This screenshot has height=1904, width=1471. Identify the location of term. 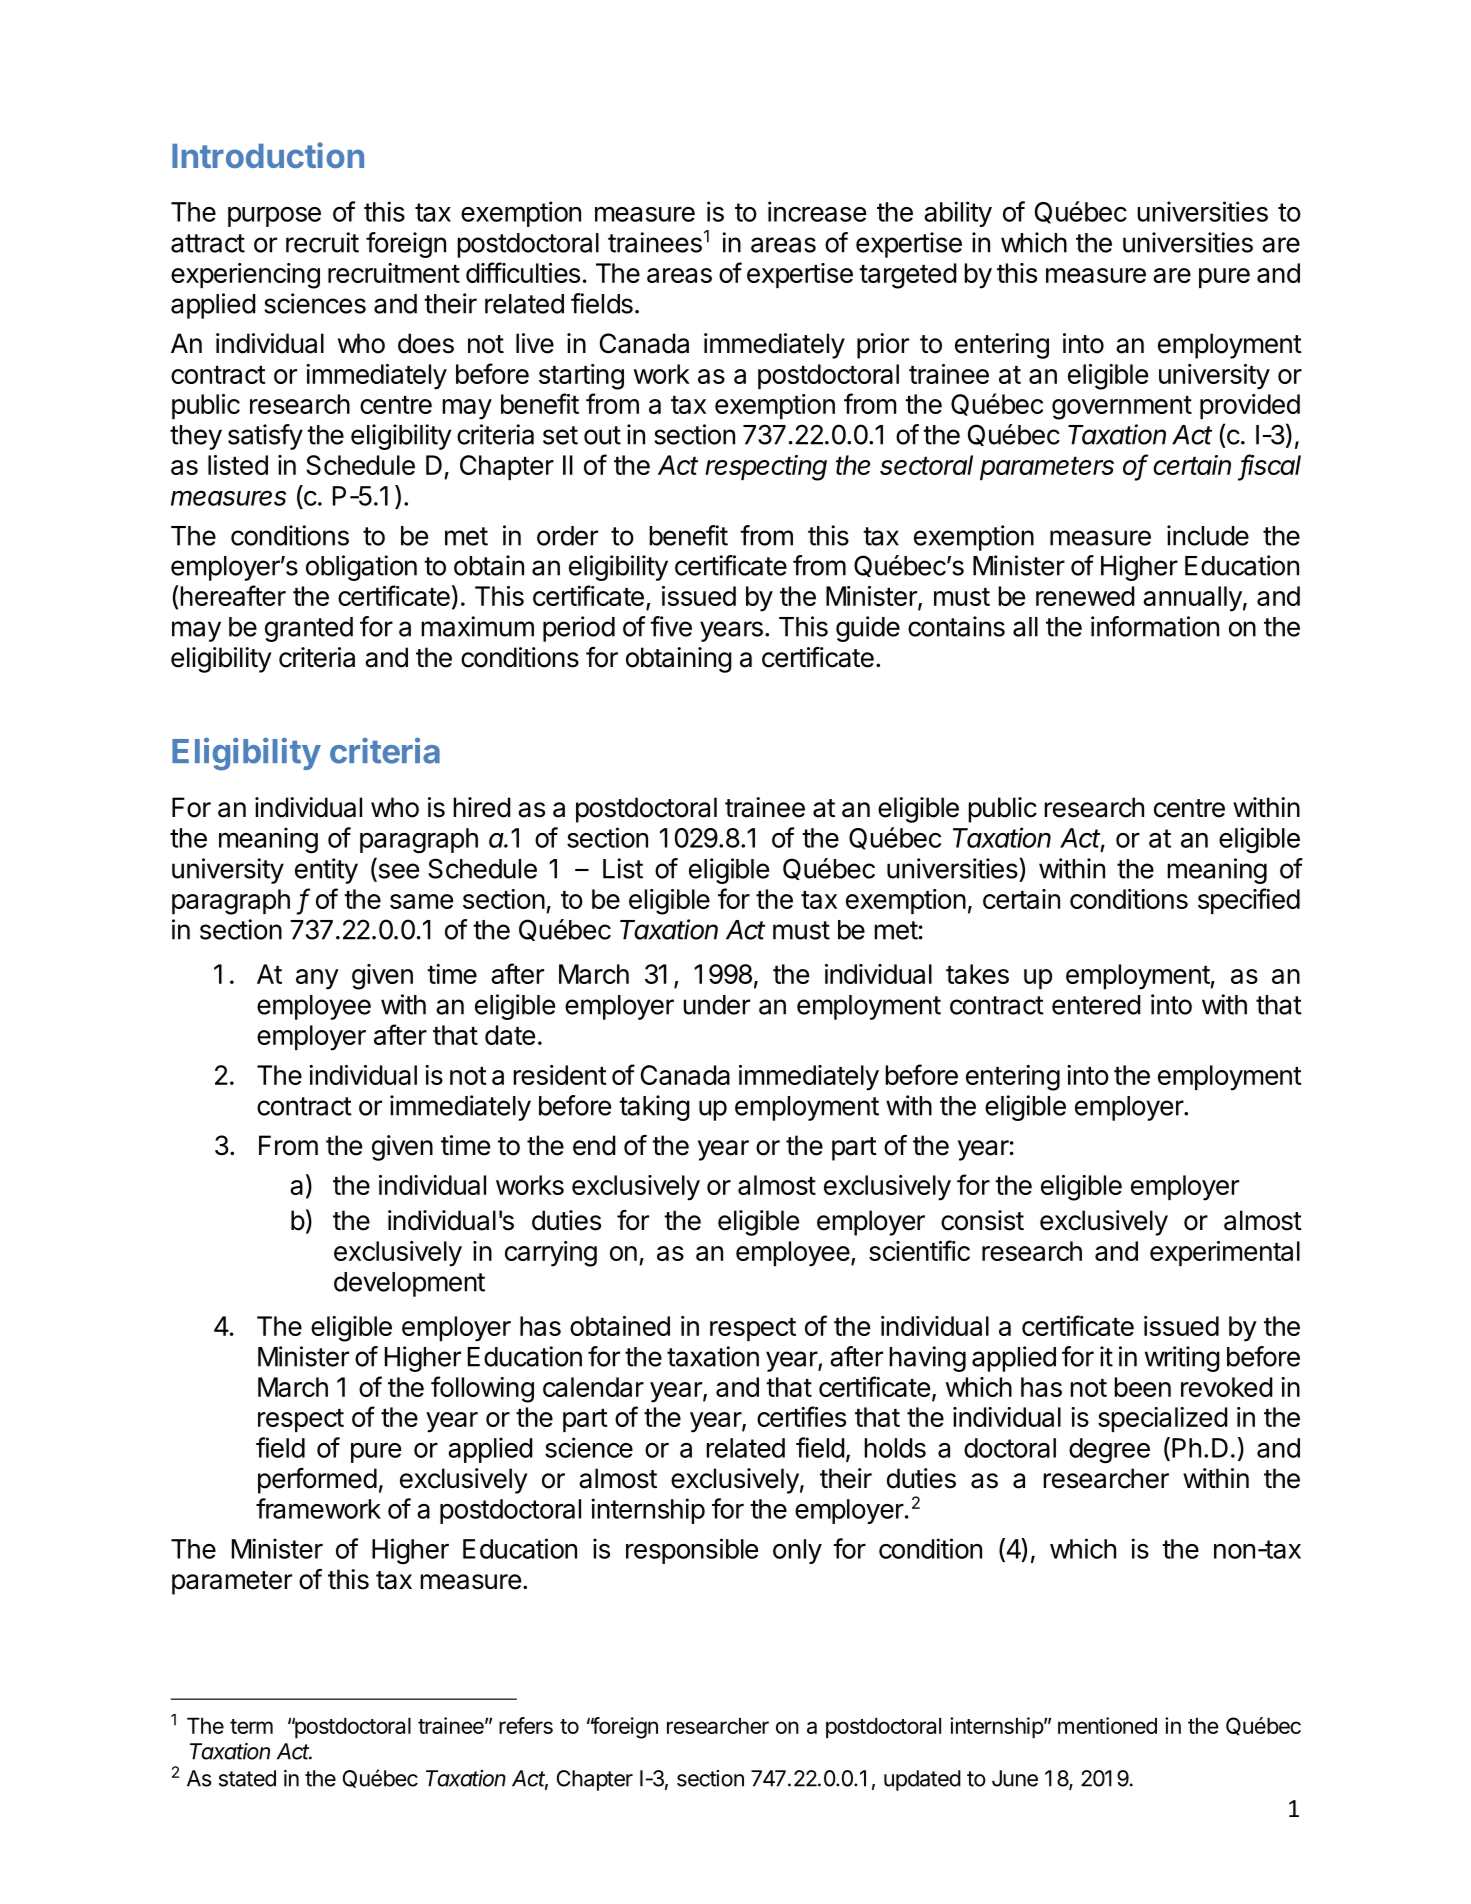
(251, 1726).
